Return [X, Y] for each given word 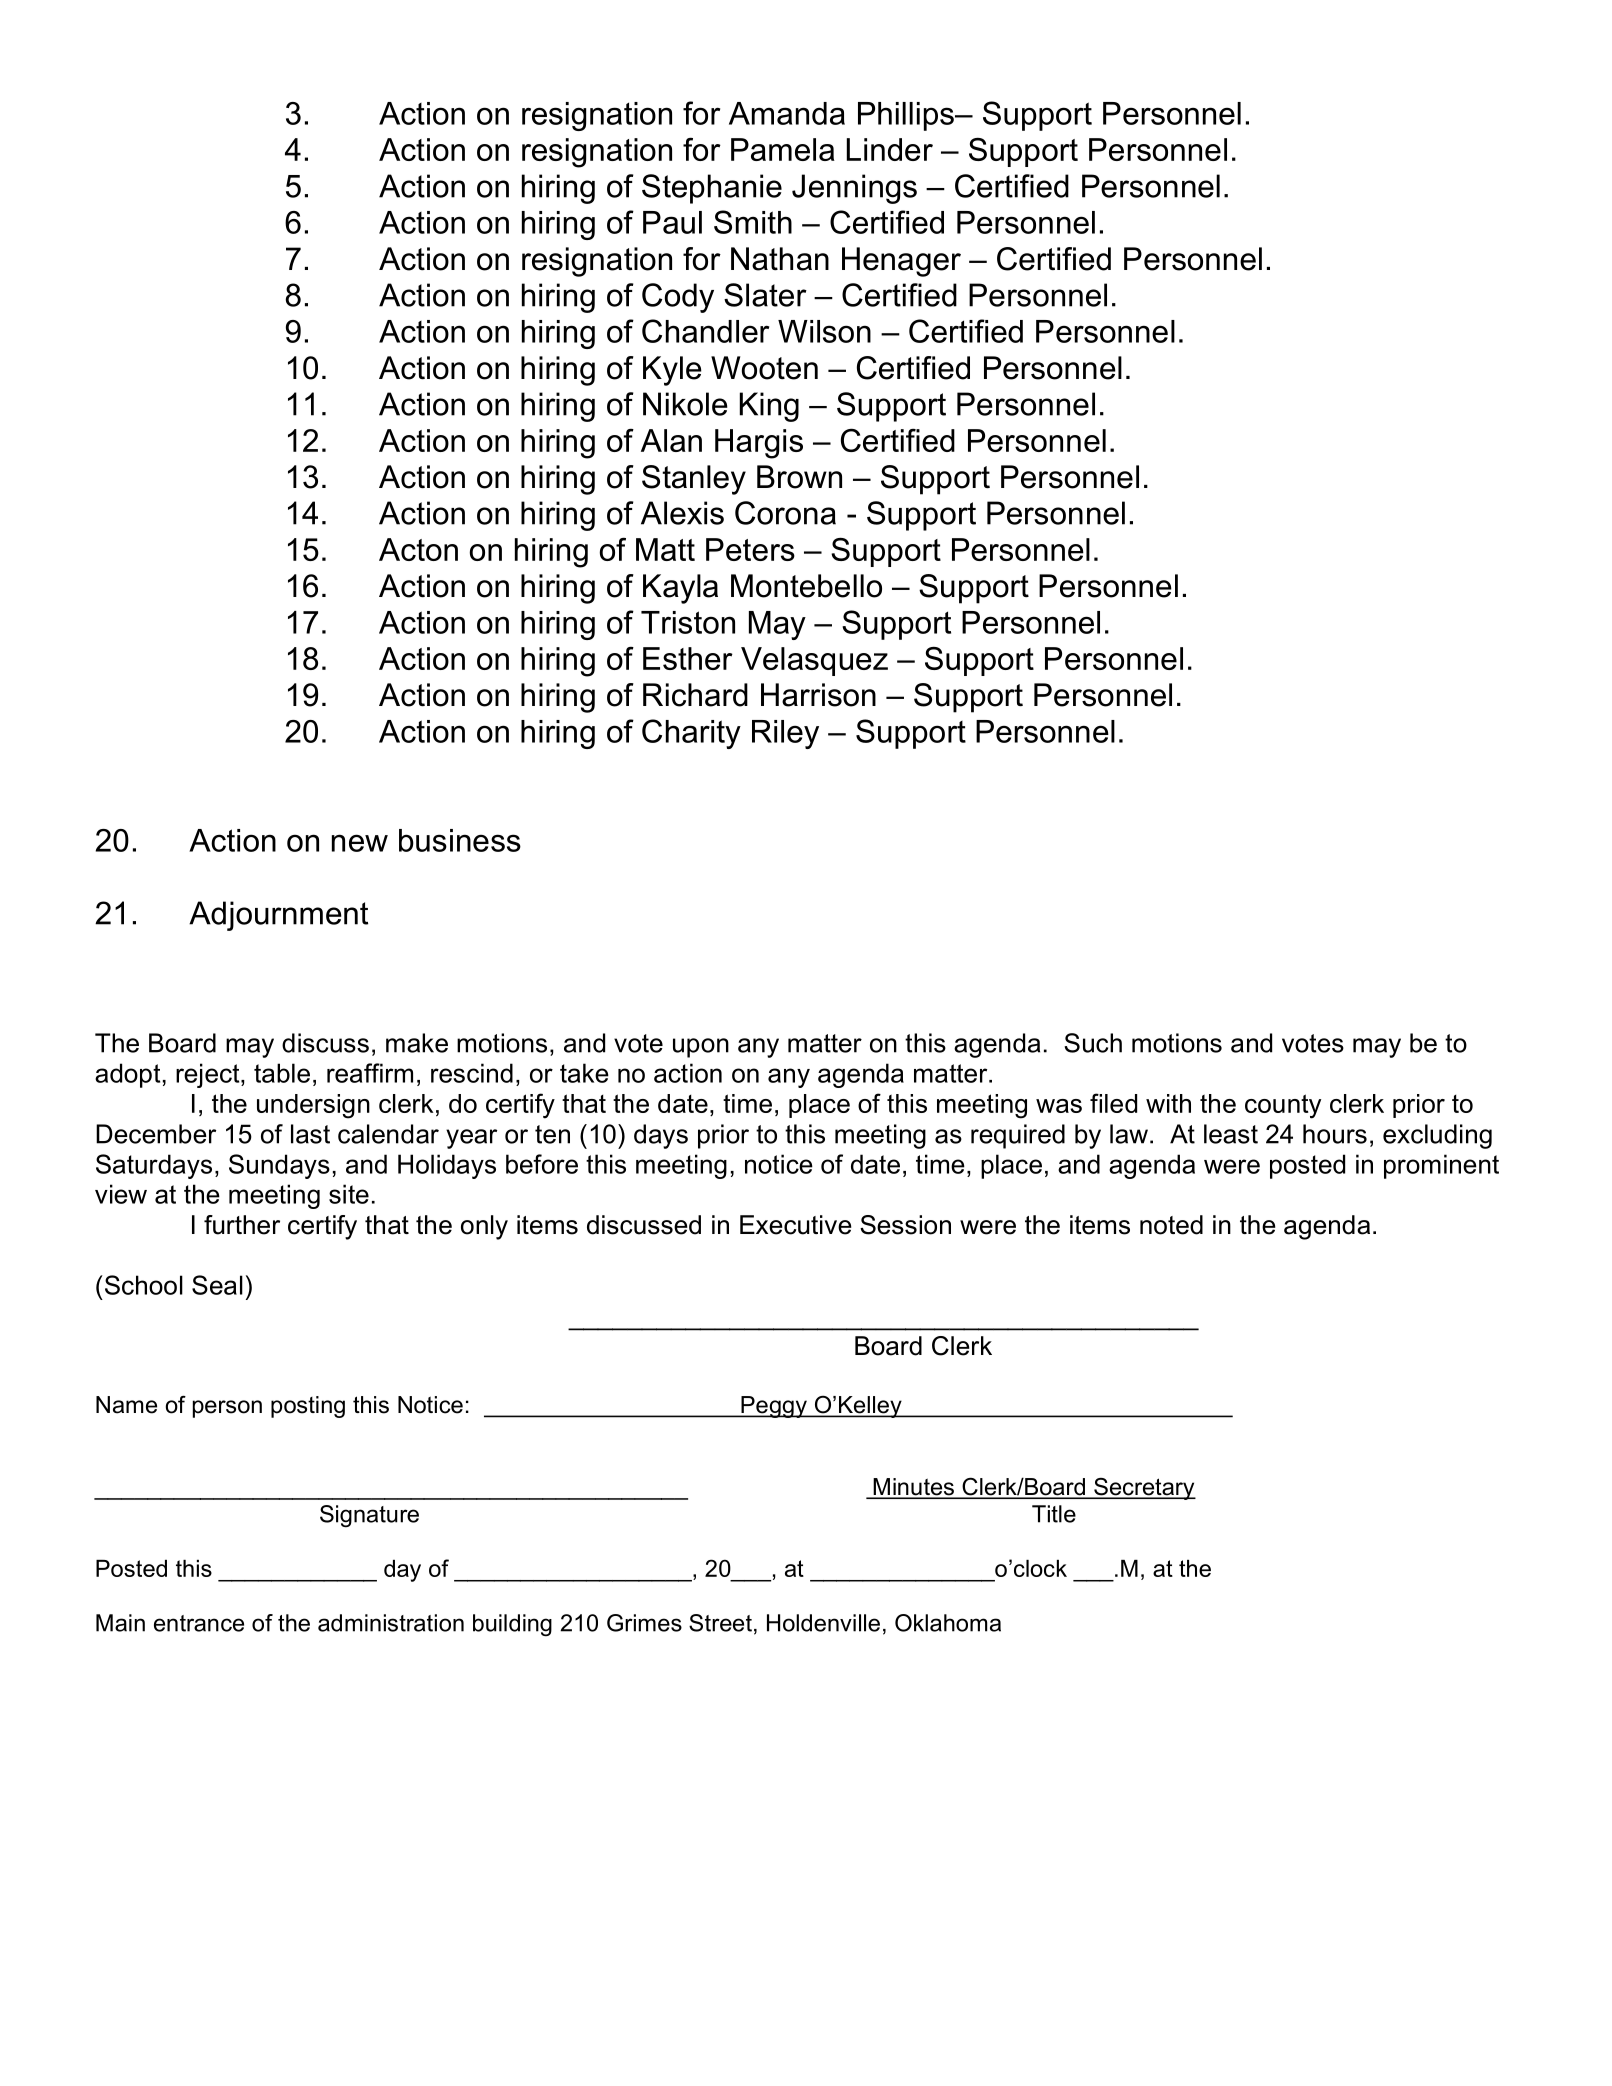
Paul [672, 222]
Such [1093, 1043]
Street [720, 1623]
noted [1171, 1225]
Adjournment [278, 916]
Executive [795, 1225]
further [242, 1225]
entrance [199, 1623]
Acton [418, 549]
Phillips [907, 116]
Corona [785, 513]
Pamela [783, 149]
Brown [799, 477]
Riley [785, 734]
